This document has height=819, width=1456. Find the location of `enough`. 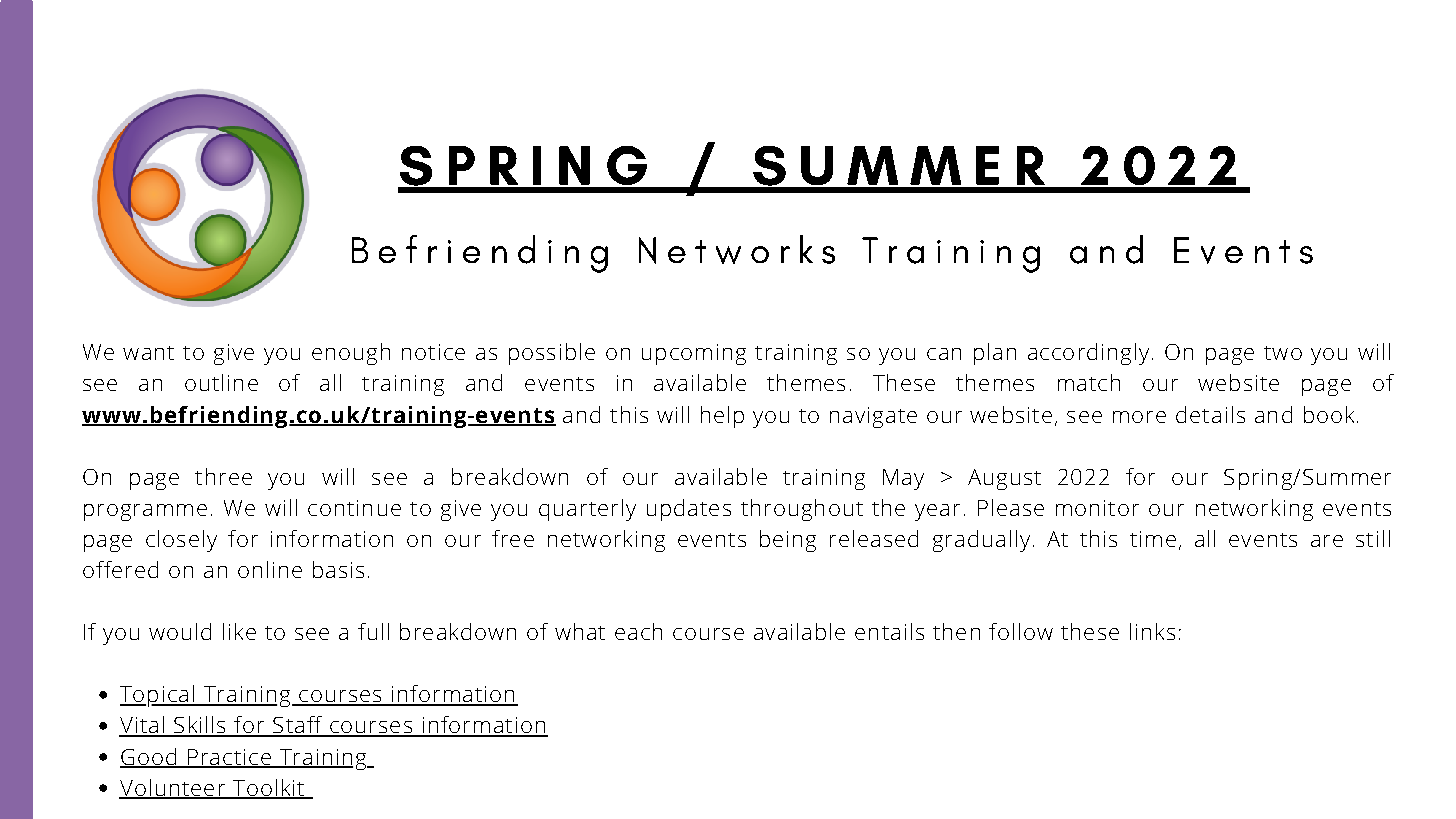

enough is located at coordinates (351, 354).
